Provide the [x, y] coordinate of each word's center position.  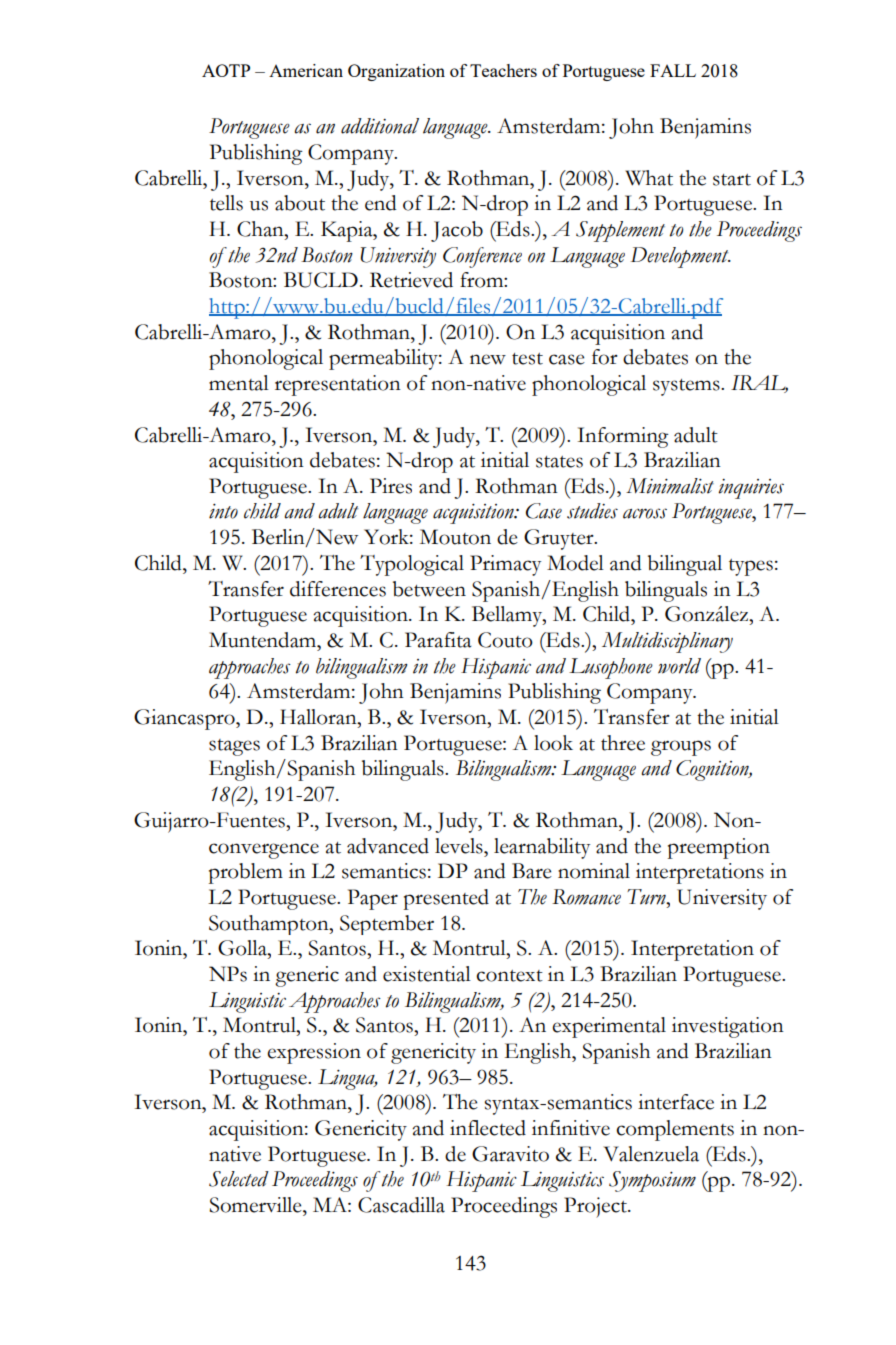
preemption [719, 848]
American [306, 70]
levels [460, 846]
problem [246, 873]
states [559, 462]
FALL [673, 70]
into [223, 511]
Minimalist [670, 486]
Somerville [256, 1205]
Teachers [503, 70]
